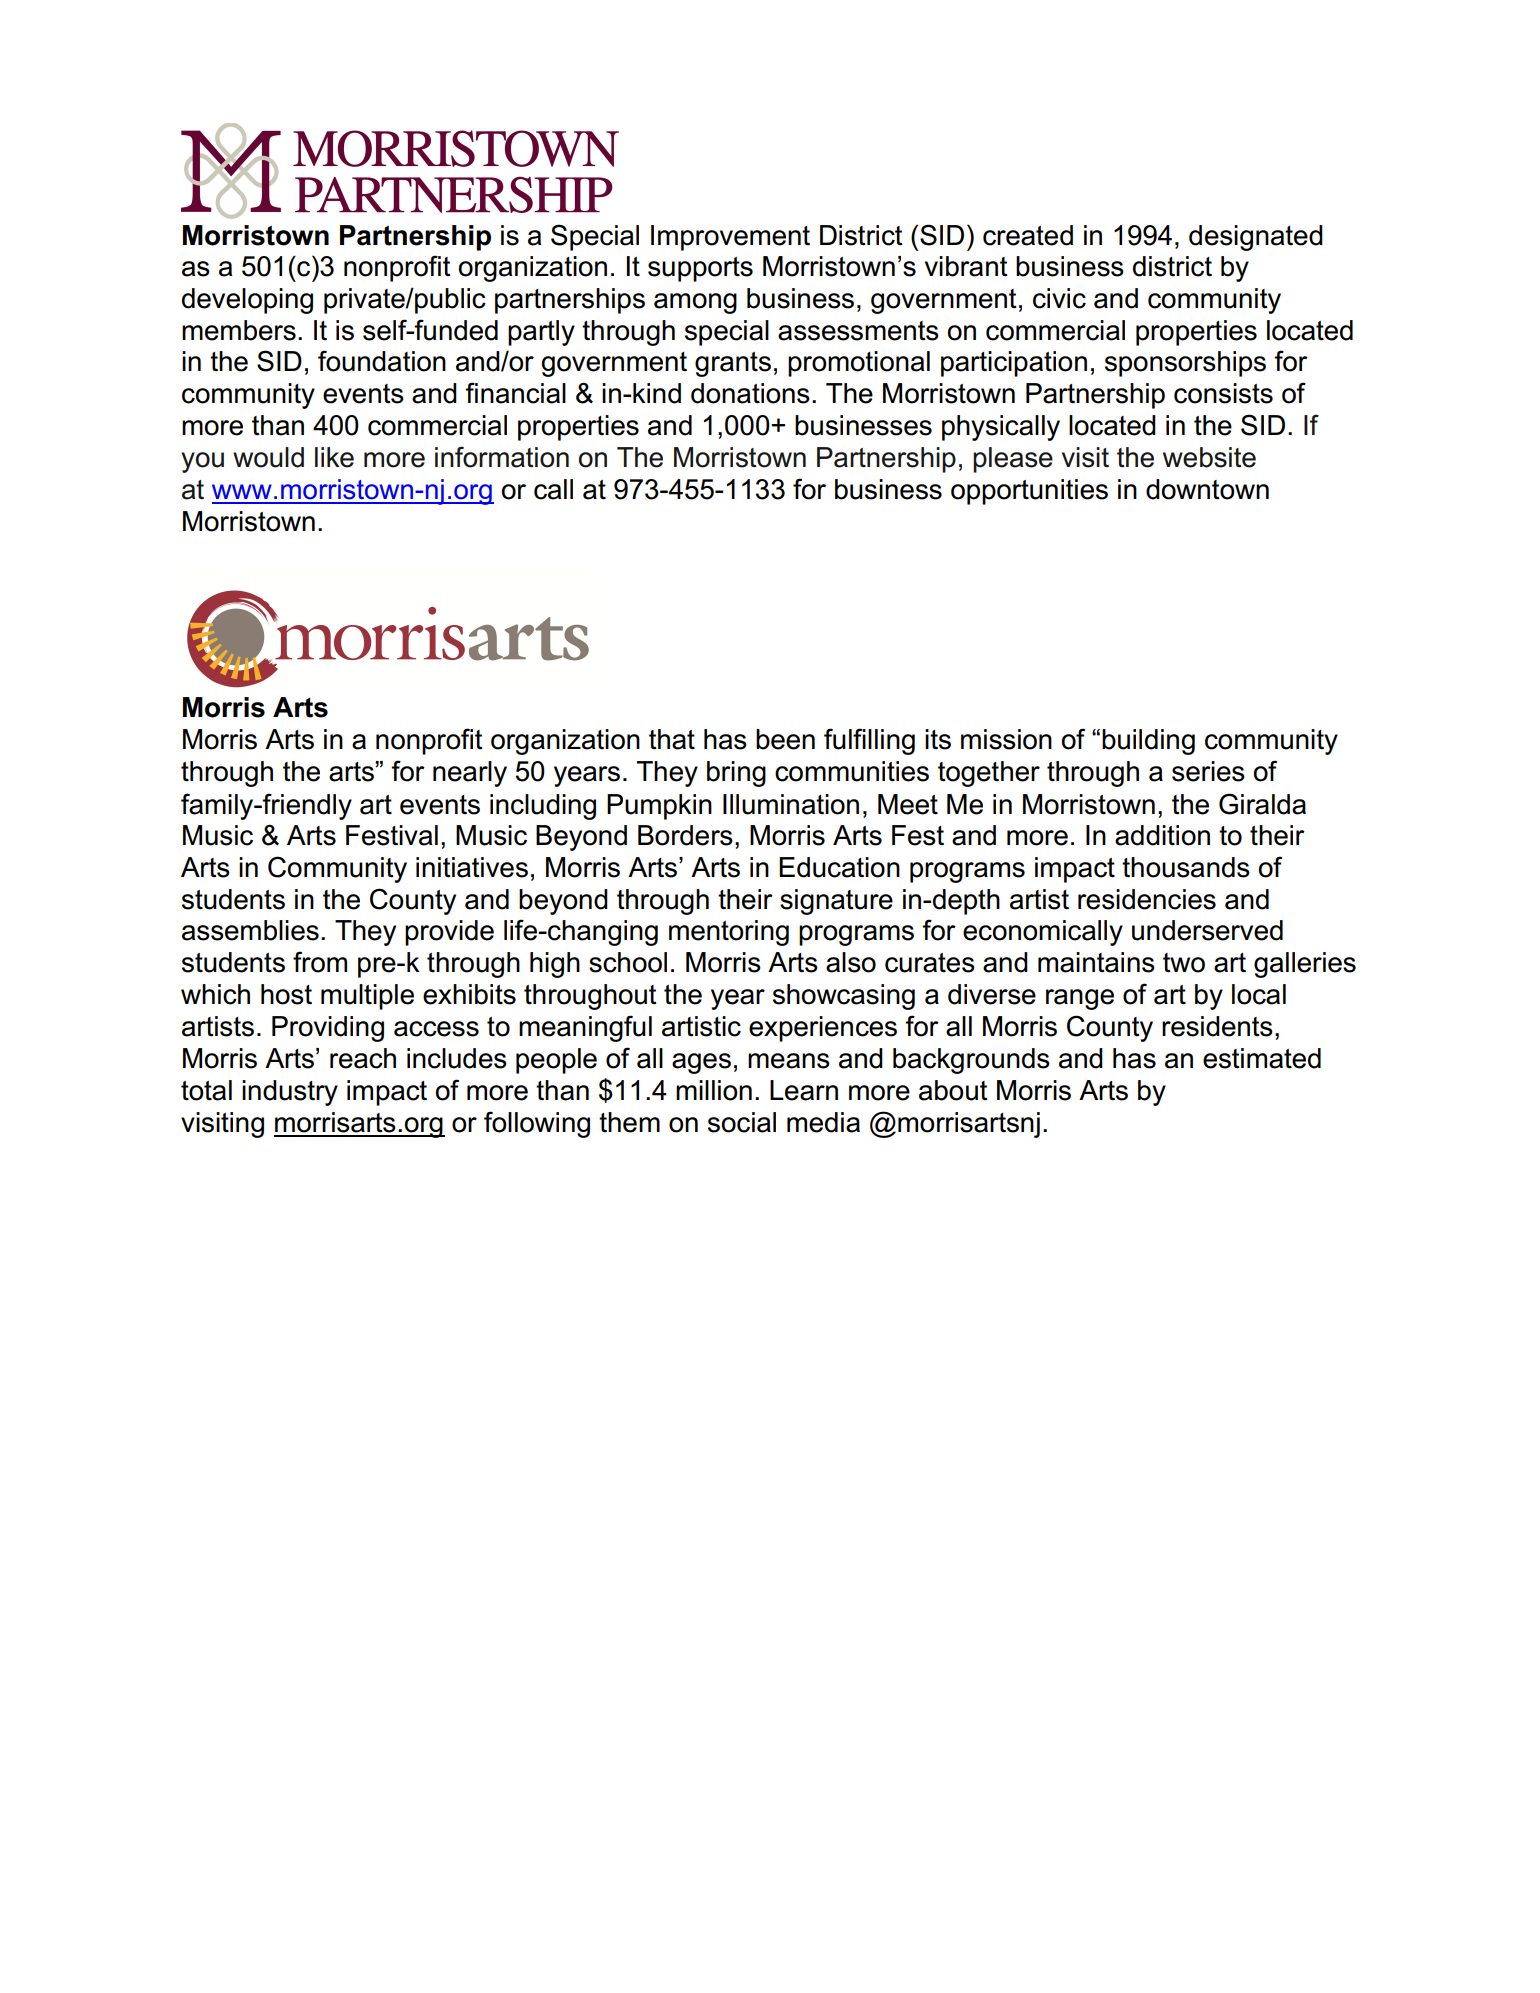 The width and height of the page is (1540, 1993). I want to click on nearly, so click(470, 774).
